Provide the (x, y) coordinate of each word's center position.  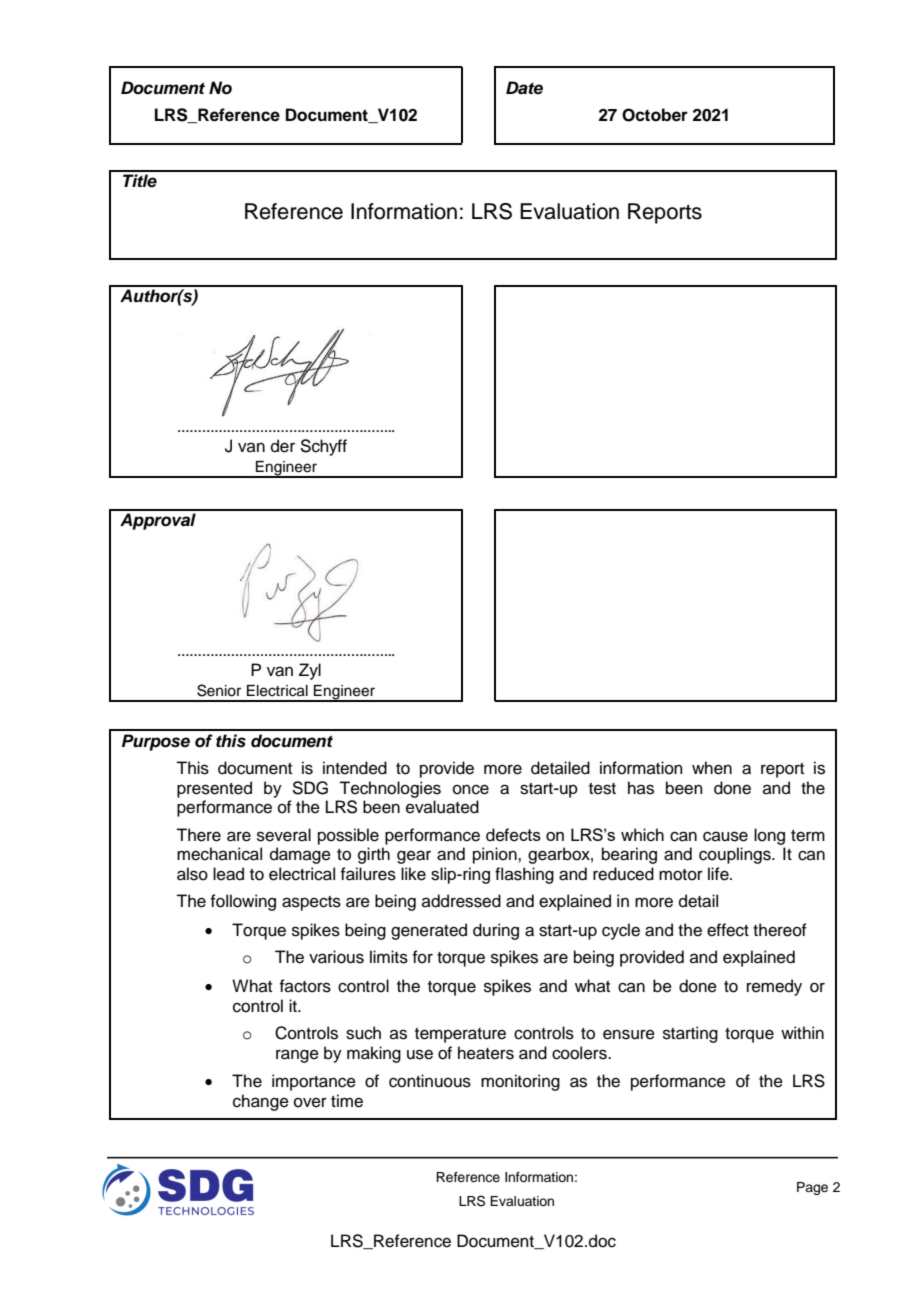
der (283, 446)
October (655, 115)
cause (725, 836)
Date (524, 88)
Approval (158, 521)
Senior (219, 690)
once (471, 789)
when (712, 768)
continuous (430, 1081)
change (261, 1102)
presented (214, 789)
